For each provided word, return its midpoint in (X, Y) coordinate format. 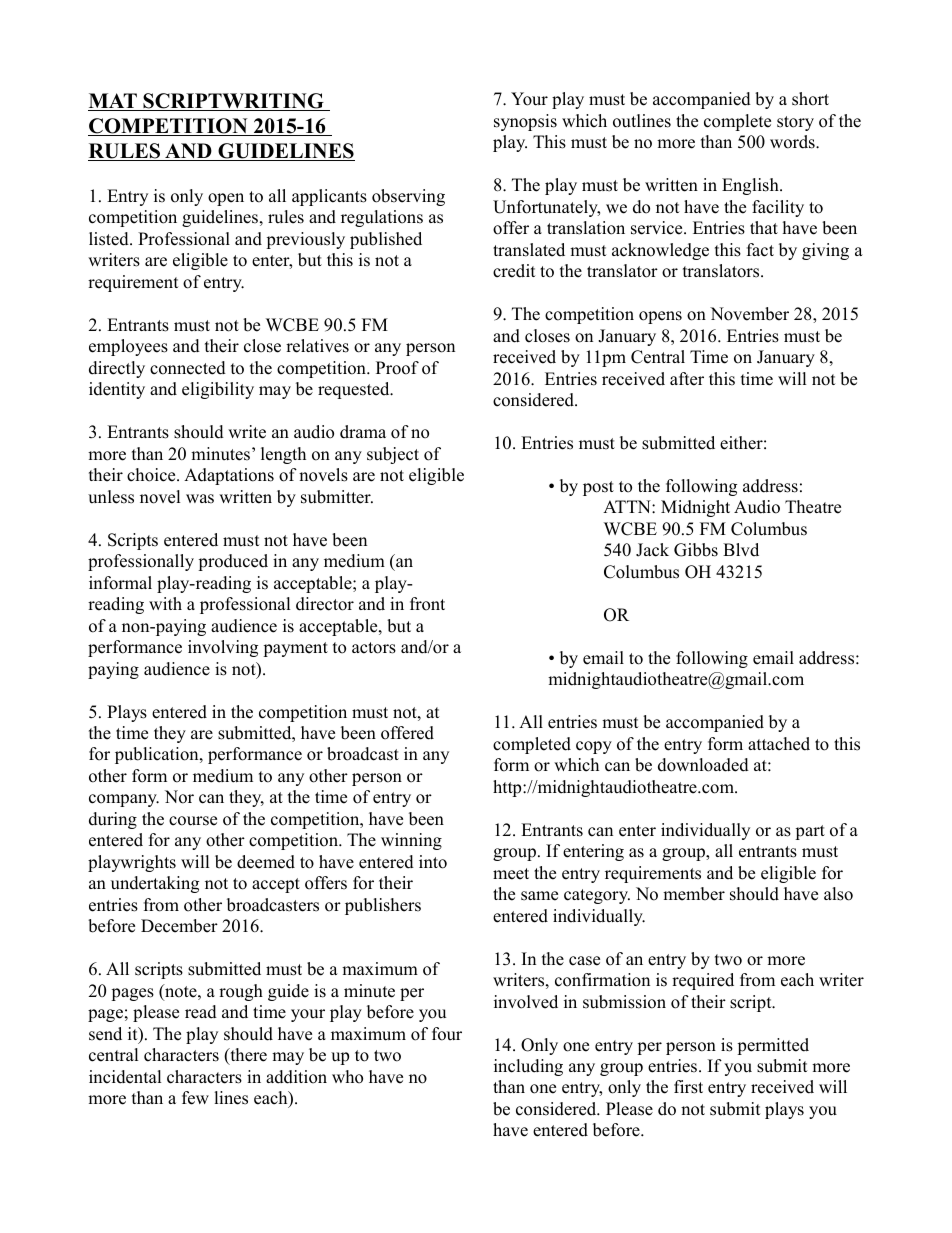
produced (233, 562)
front (427, 604)
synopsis (525, 122)
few (195, 1098)
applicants (329, 197)
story (795, 123)
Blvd (741, 550)
